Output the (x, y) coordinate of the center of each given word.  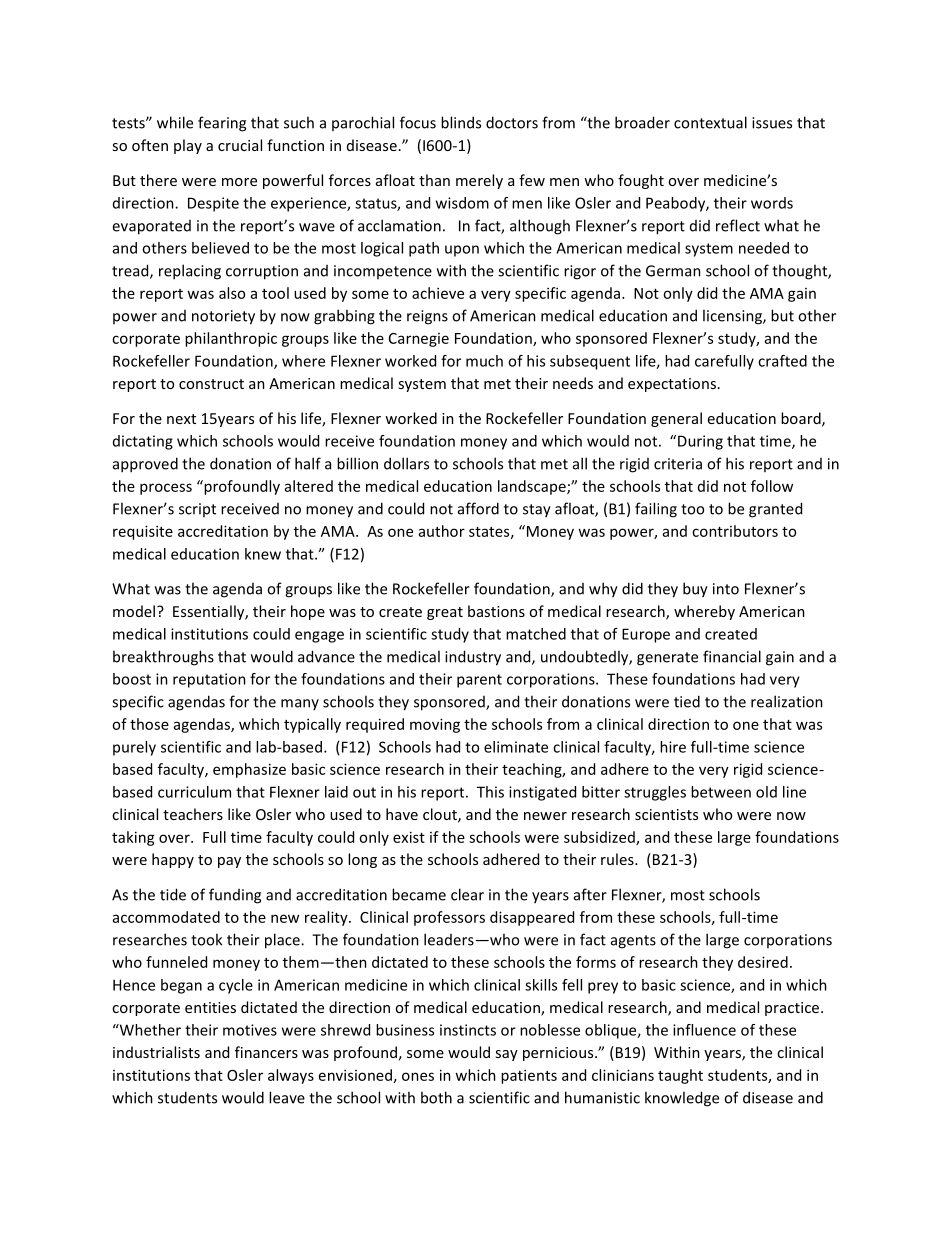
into (726, 589)
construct (211, 384)
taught (680, 1076)
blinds (461, 122)
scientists (666, 814)
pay (229, 862)
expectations (672, 385)
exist (409, 837)
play (188, 146)
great (445, 613)
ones (418, 1076)
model (134, 611)
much (484, 361)
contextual (710, 122)
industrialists (156, 1052)
